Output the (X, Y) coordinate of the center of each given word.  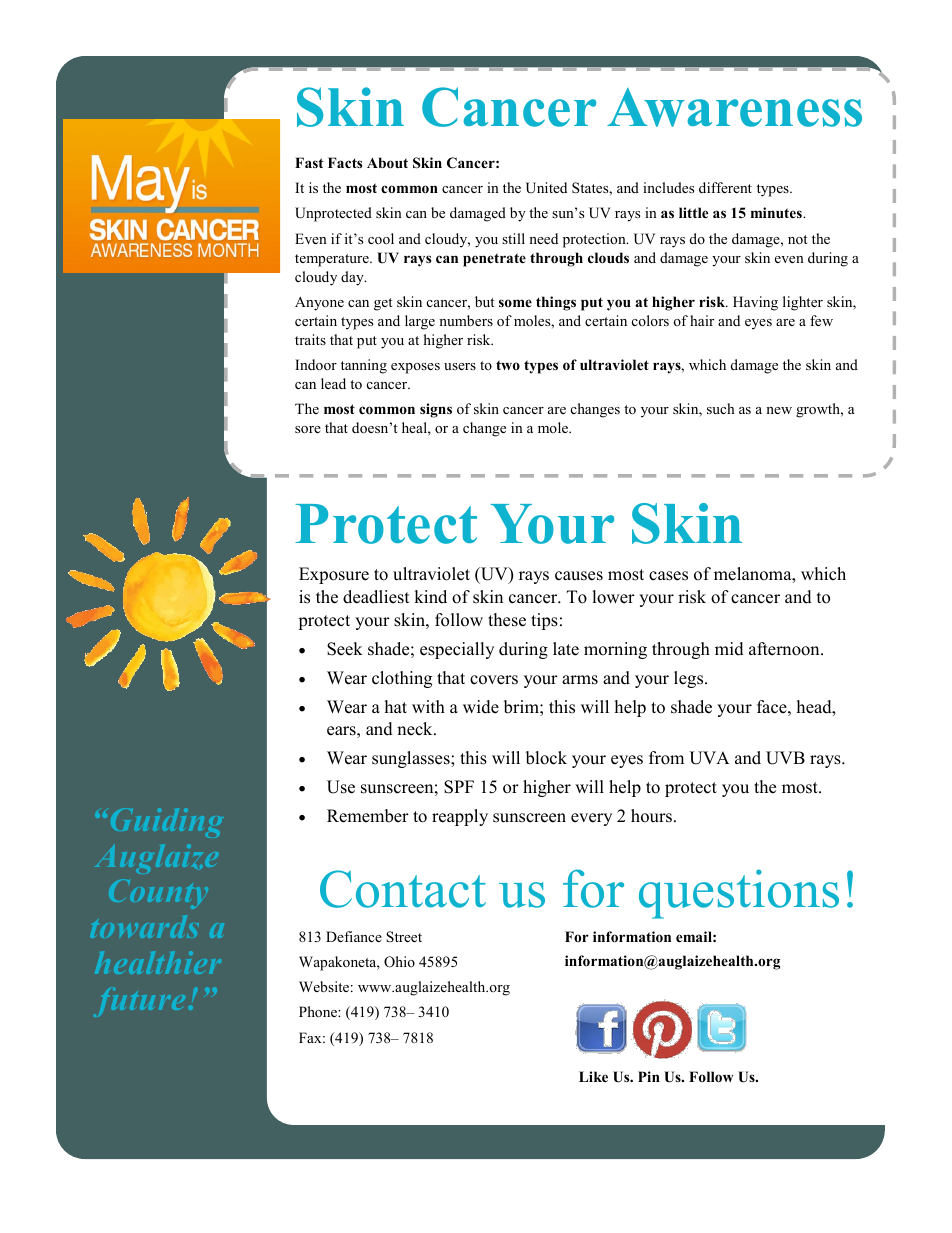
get (383, 304)
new (779, 410)
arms (580, 680)
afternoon (785, 649)
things (556, 303)
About (387, 163)
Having (755, 303)
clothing (402, 679)
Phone (319, 1011)
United (546, 188)
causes (579, 576)
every (591, 819)
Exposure (334, 575)
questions (739, 894)
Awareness (734, 107)
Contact (403, 889)
